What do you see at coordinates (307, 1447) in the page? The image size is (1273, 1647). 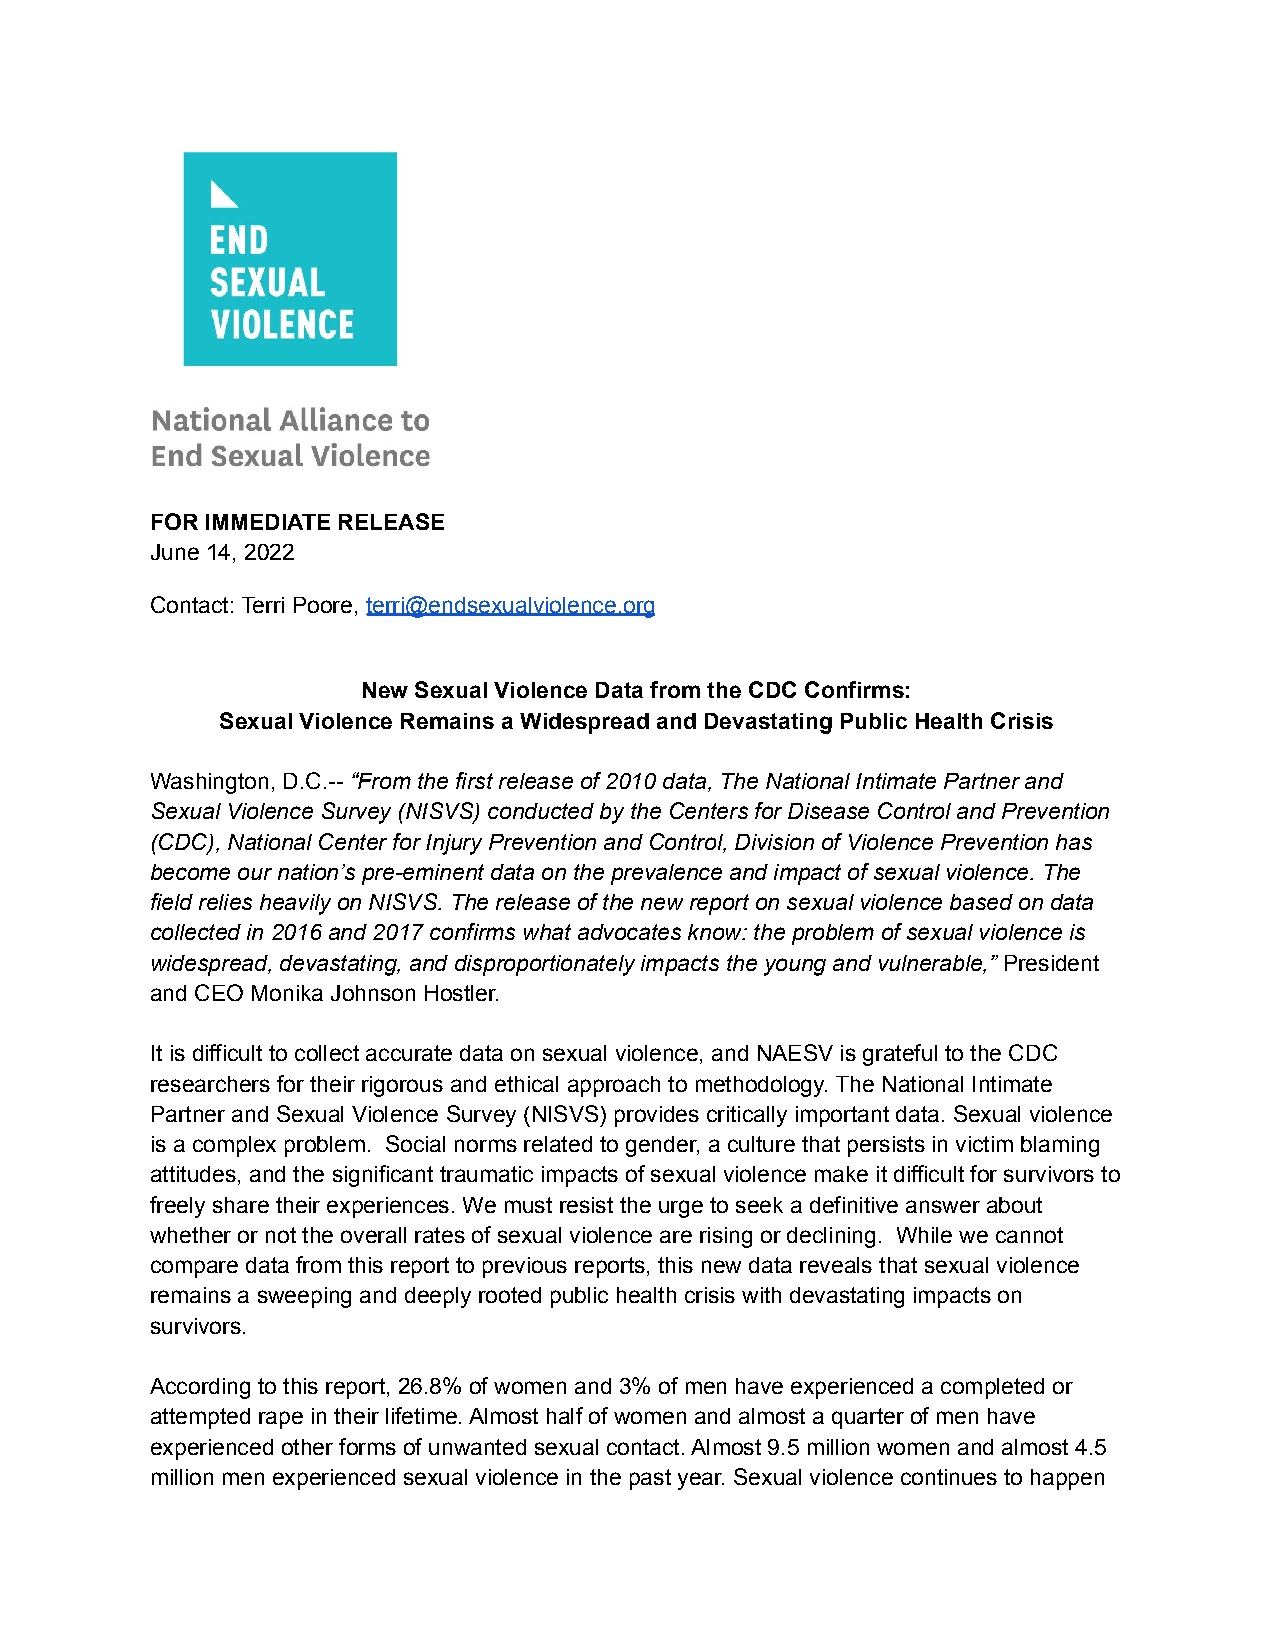 I see `other` at bounding box center [307, 1447].
